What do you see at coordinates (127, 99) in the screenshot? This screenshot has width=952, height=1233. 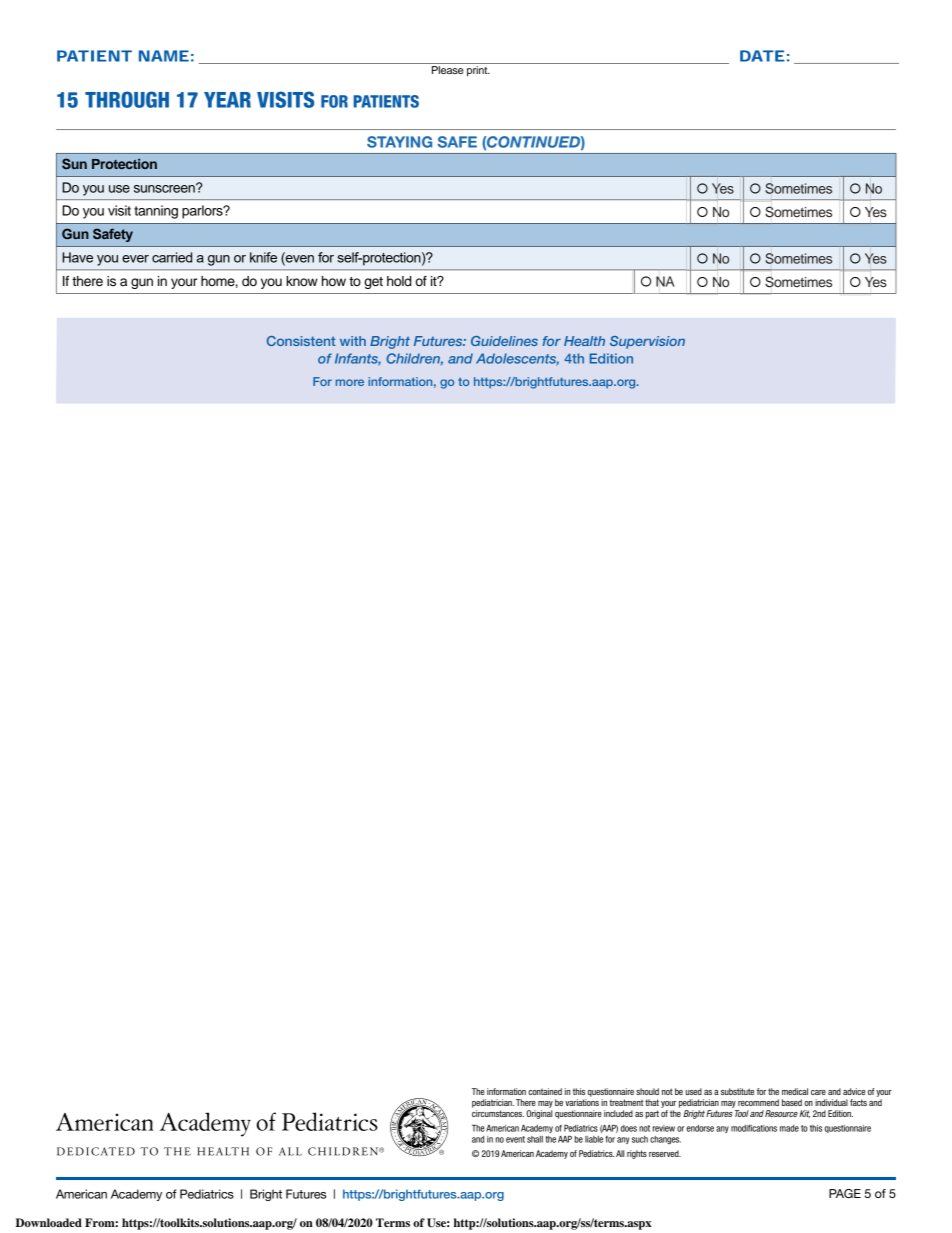 I see `THROUGH` at bounding box center [127, 99].
